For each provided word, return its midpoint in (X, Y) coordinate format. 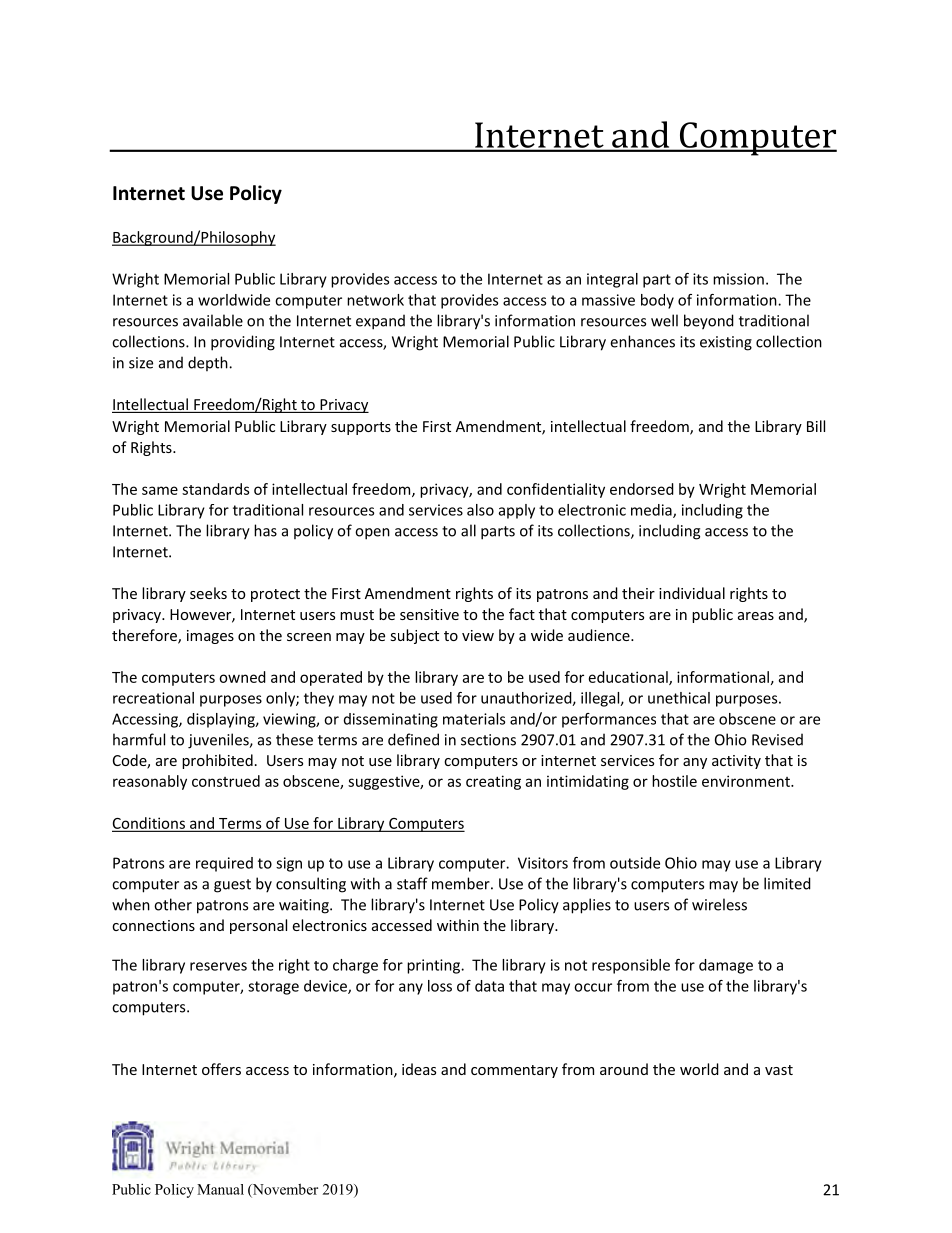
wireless (719, 904)
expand (380, 322)
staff (412, 883)
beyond (709, 322)
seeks (208, 593)
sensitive (429, 614)
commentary (514, 1071)
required (224, 864)
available (213, 320)
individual (692, 593)
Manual (220, 1189)
